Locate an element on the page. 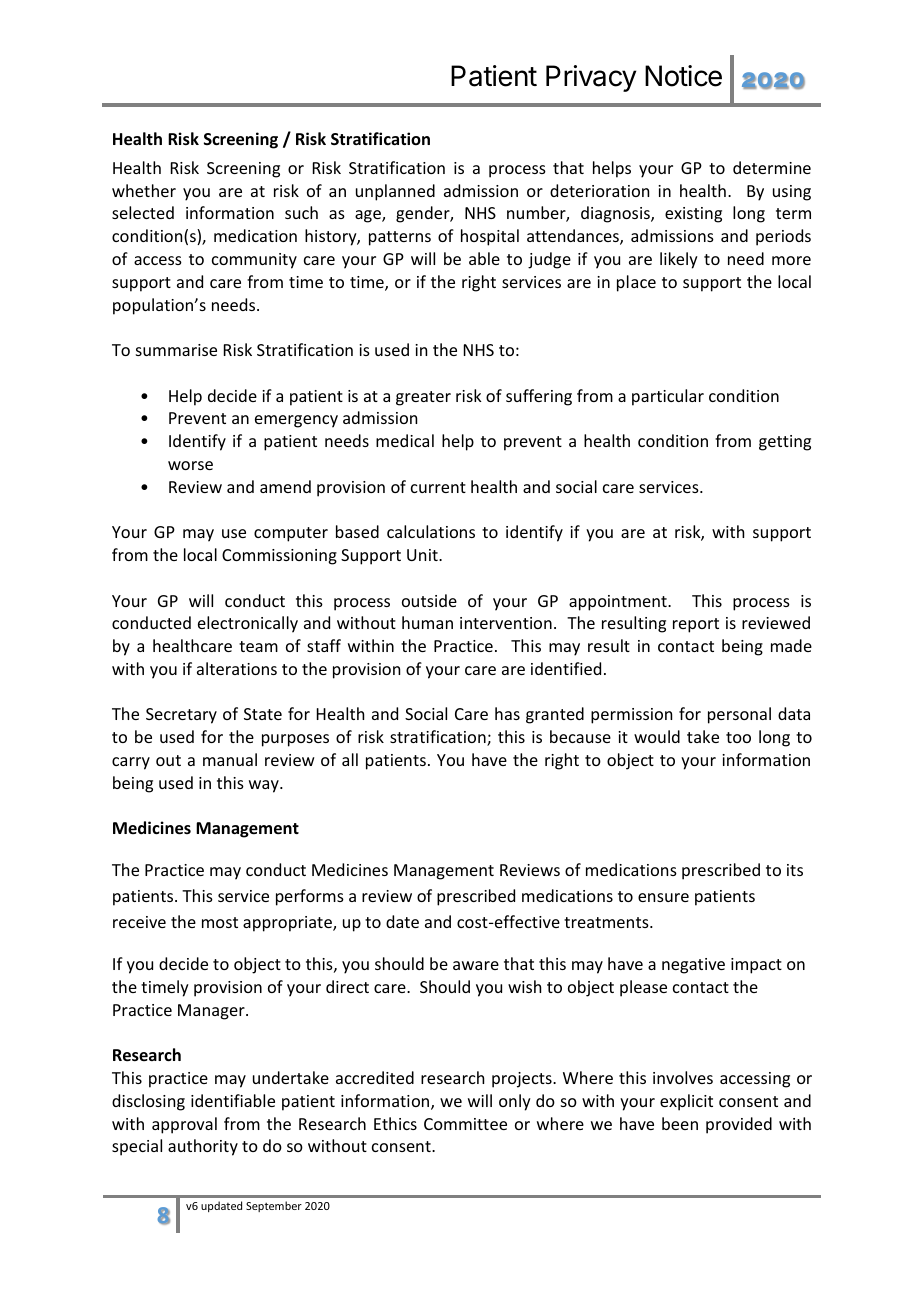 This image has height=1309, width=924. getting is located at coordinates (785, 443).
